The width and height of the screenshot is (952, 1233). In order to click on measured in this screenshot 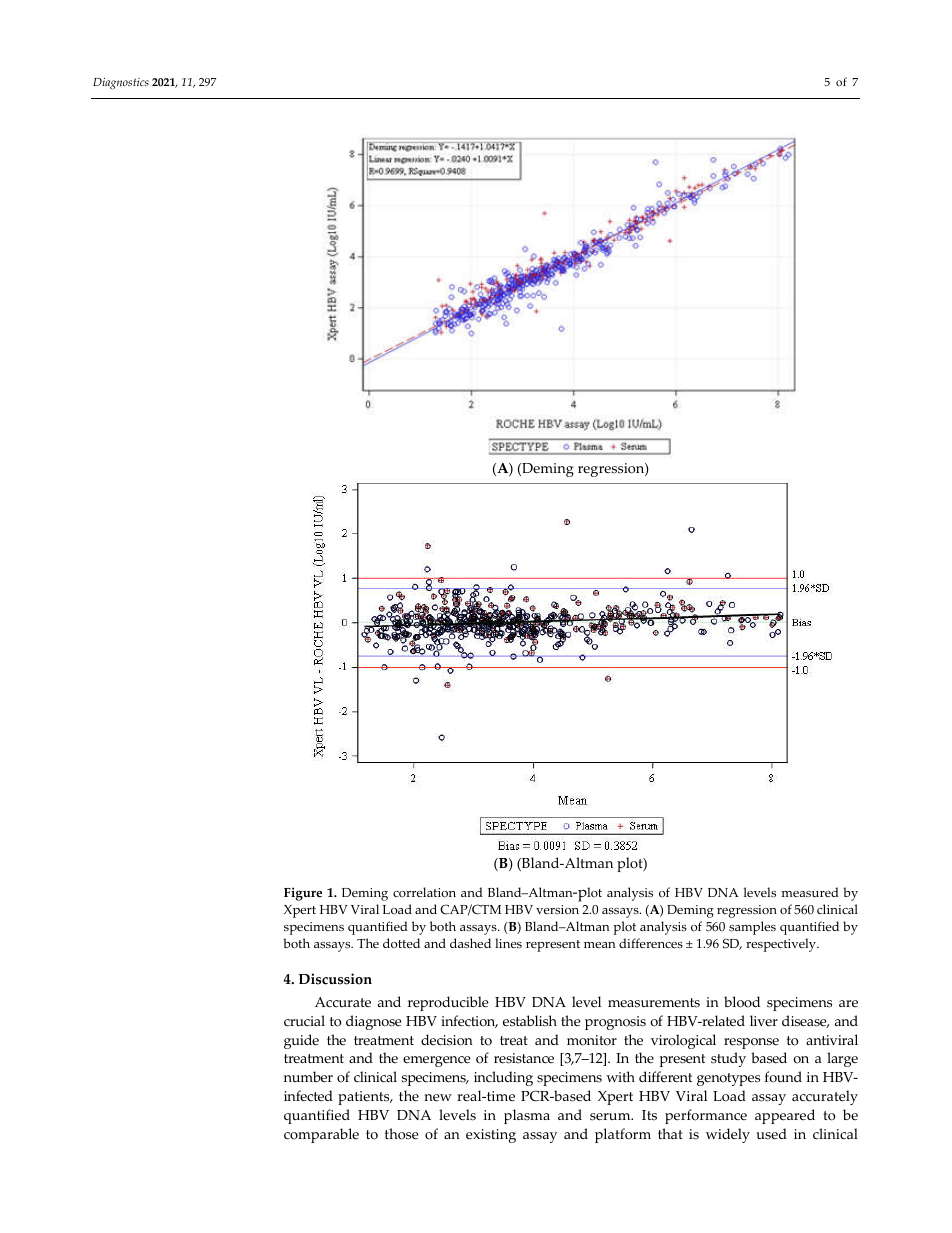, I will do `click(810, 892)`.
